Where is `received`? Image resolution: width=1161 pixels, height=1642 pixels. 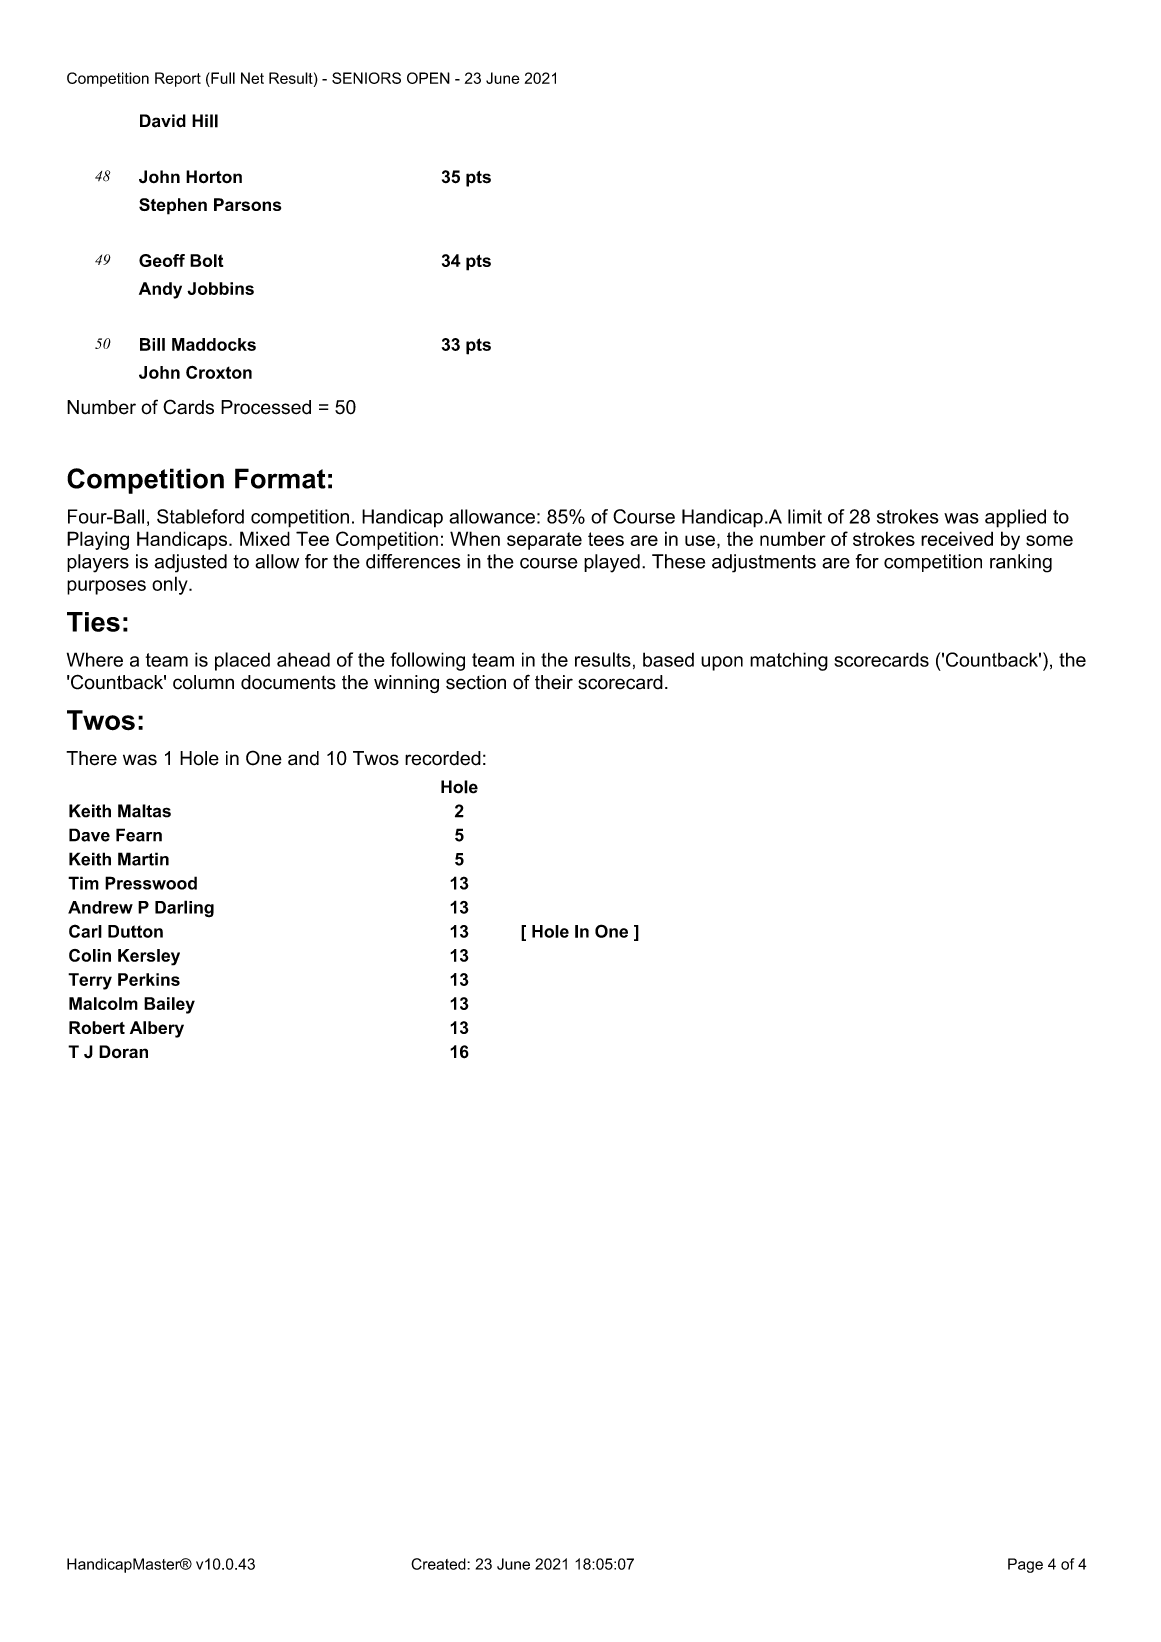
received is located at coordinates (957, 538).
